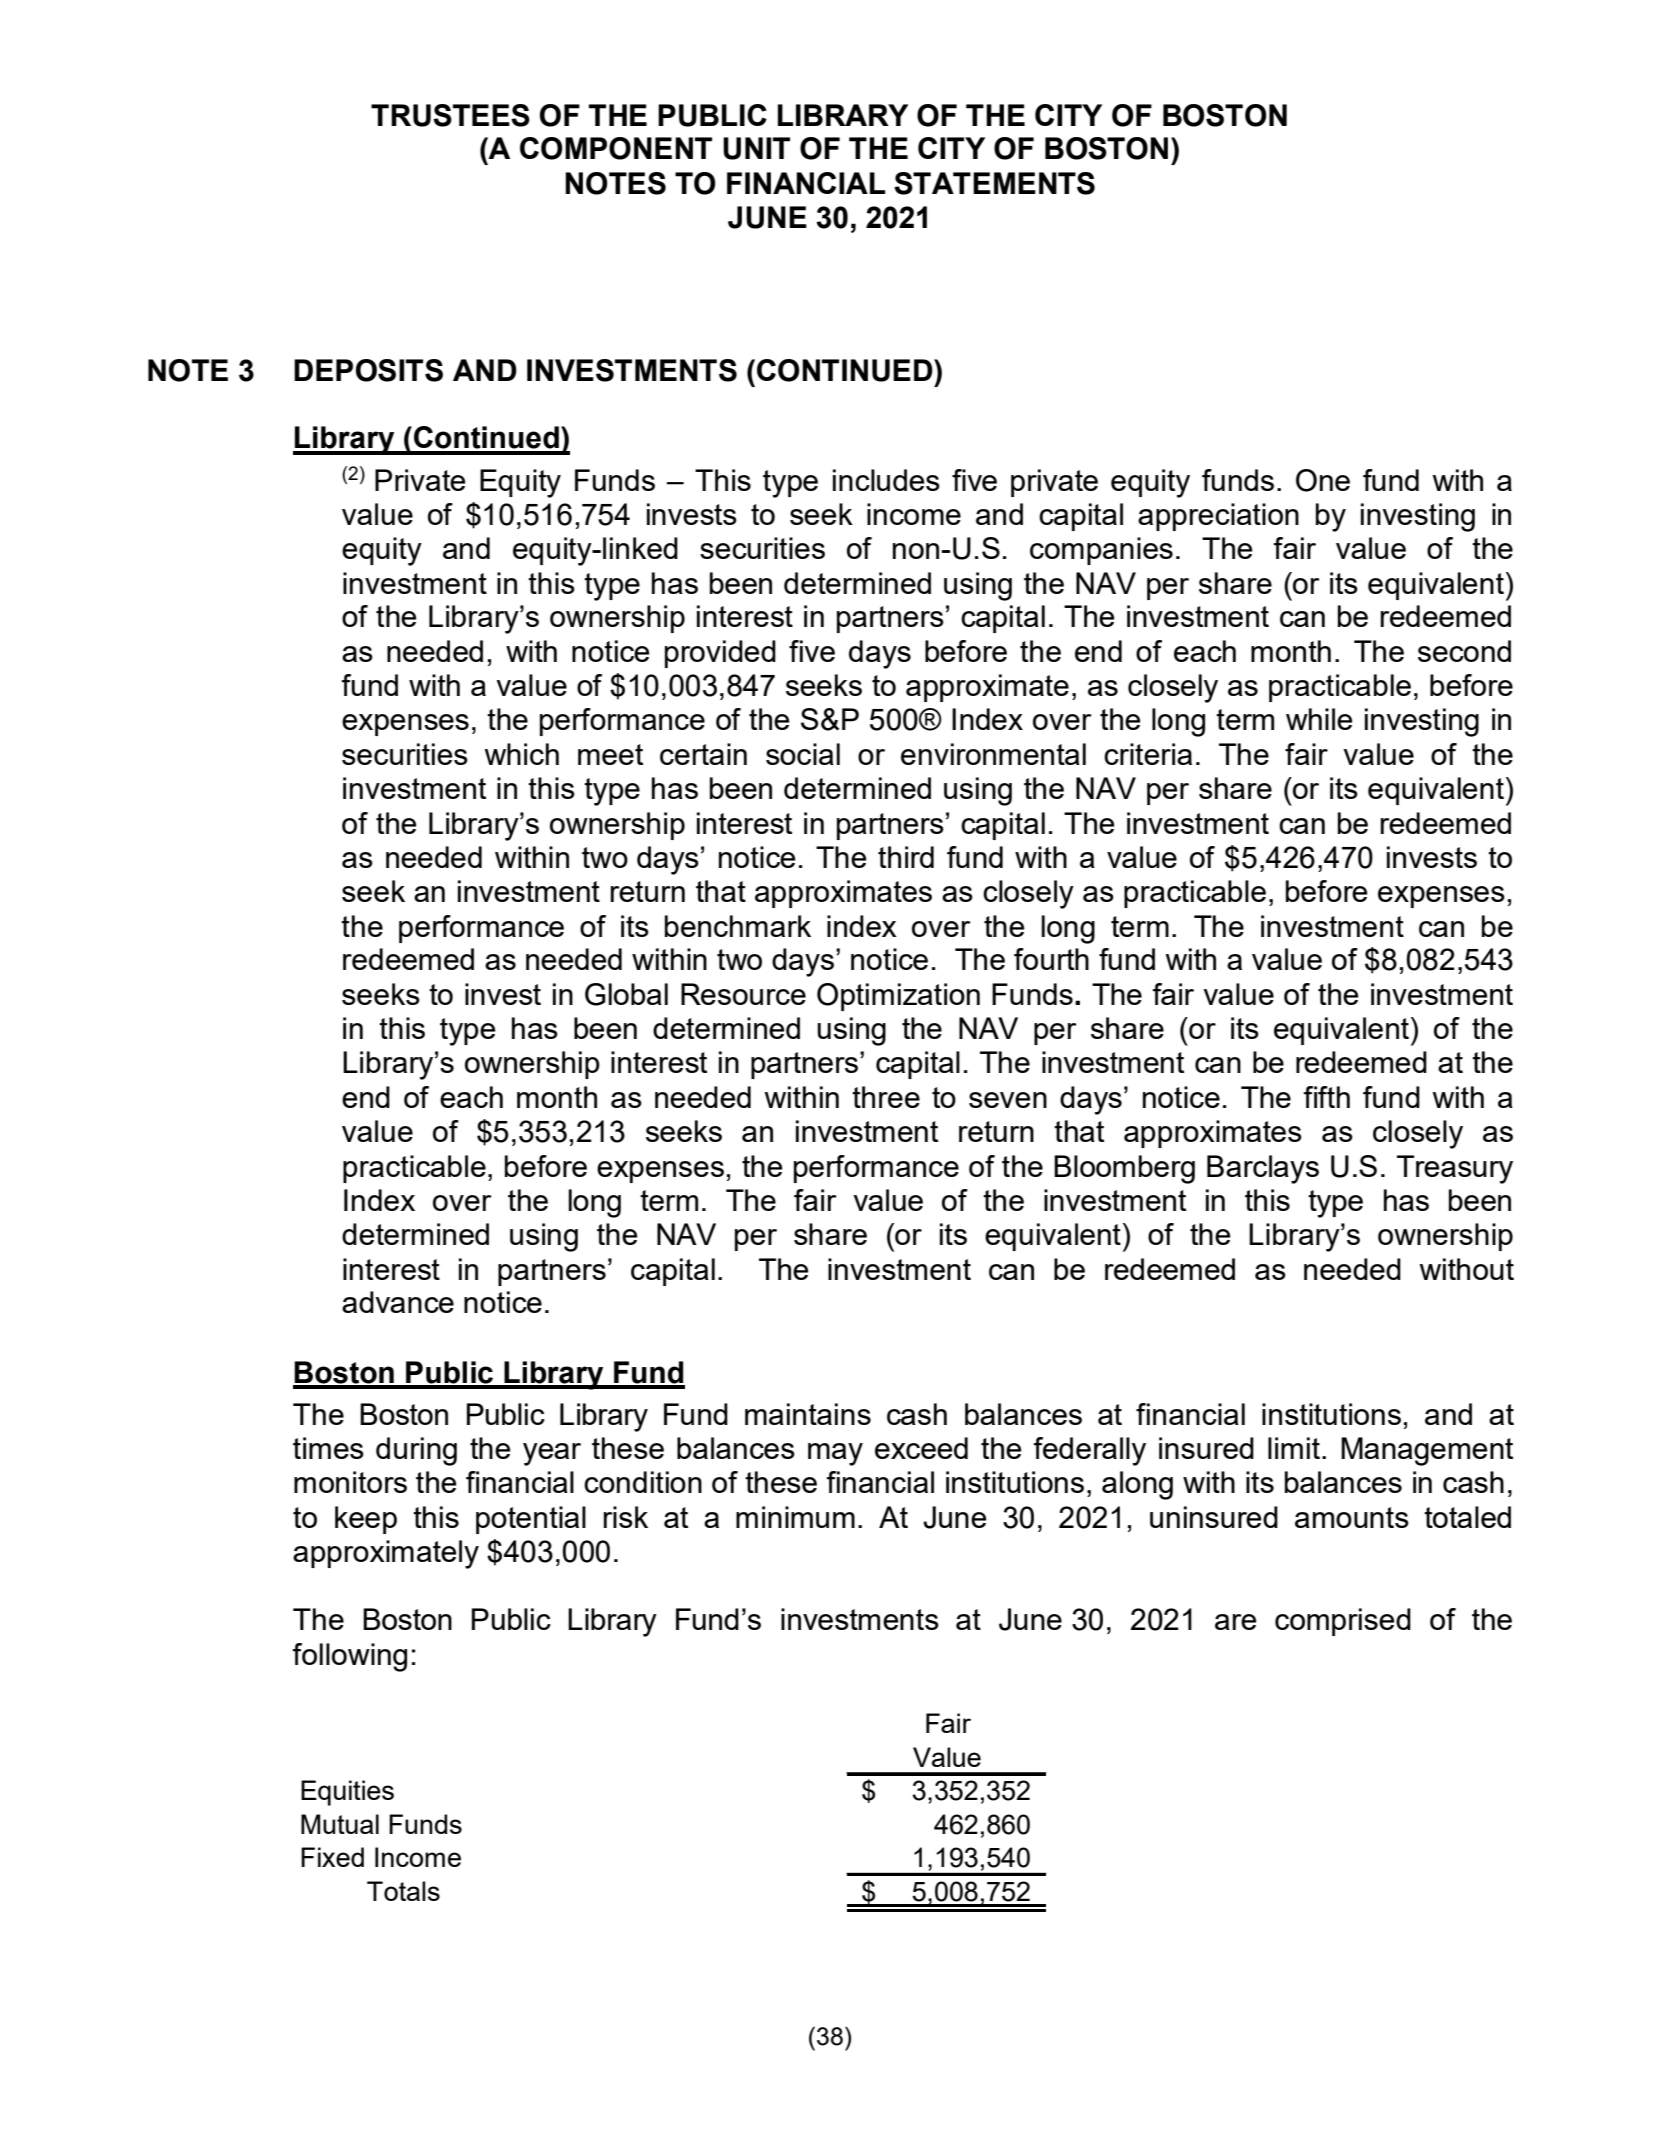  Describe the element at coordinates (521, 754) in the document. I see `which` at that location.
